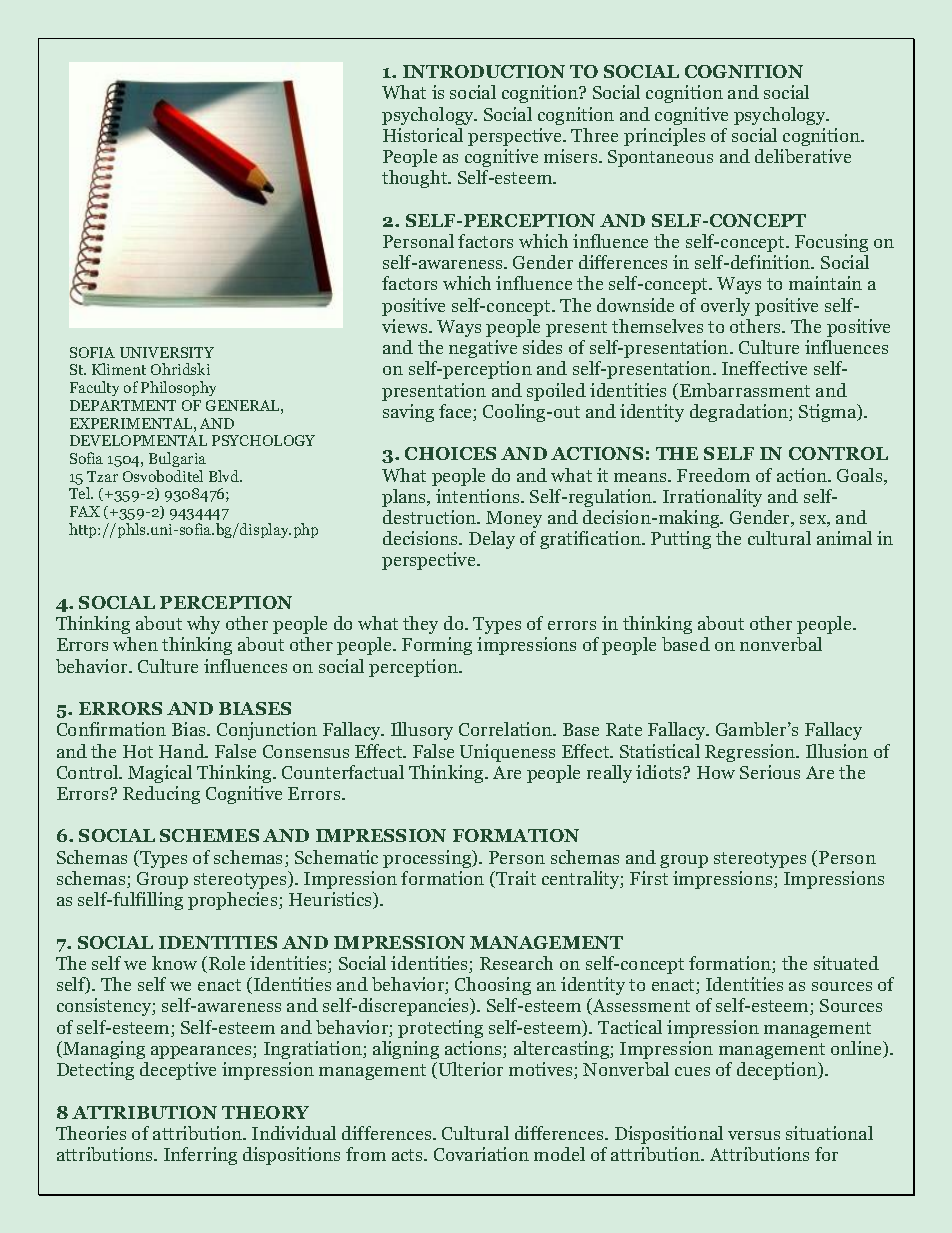 This document has width=952, height=1233. I want to click on Historical, so click(423, 135).
